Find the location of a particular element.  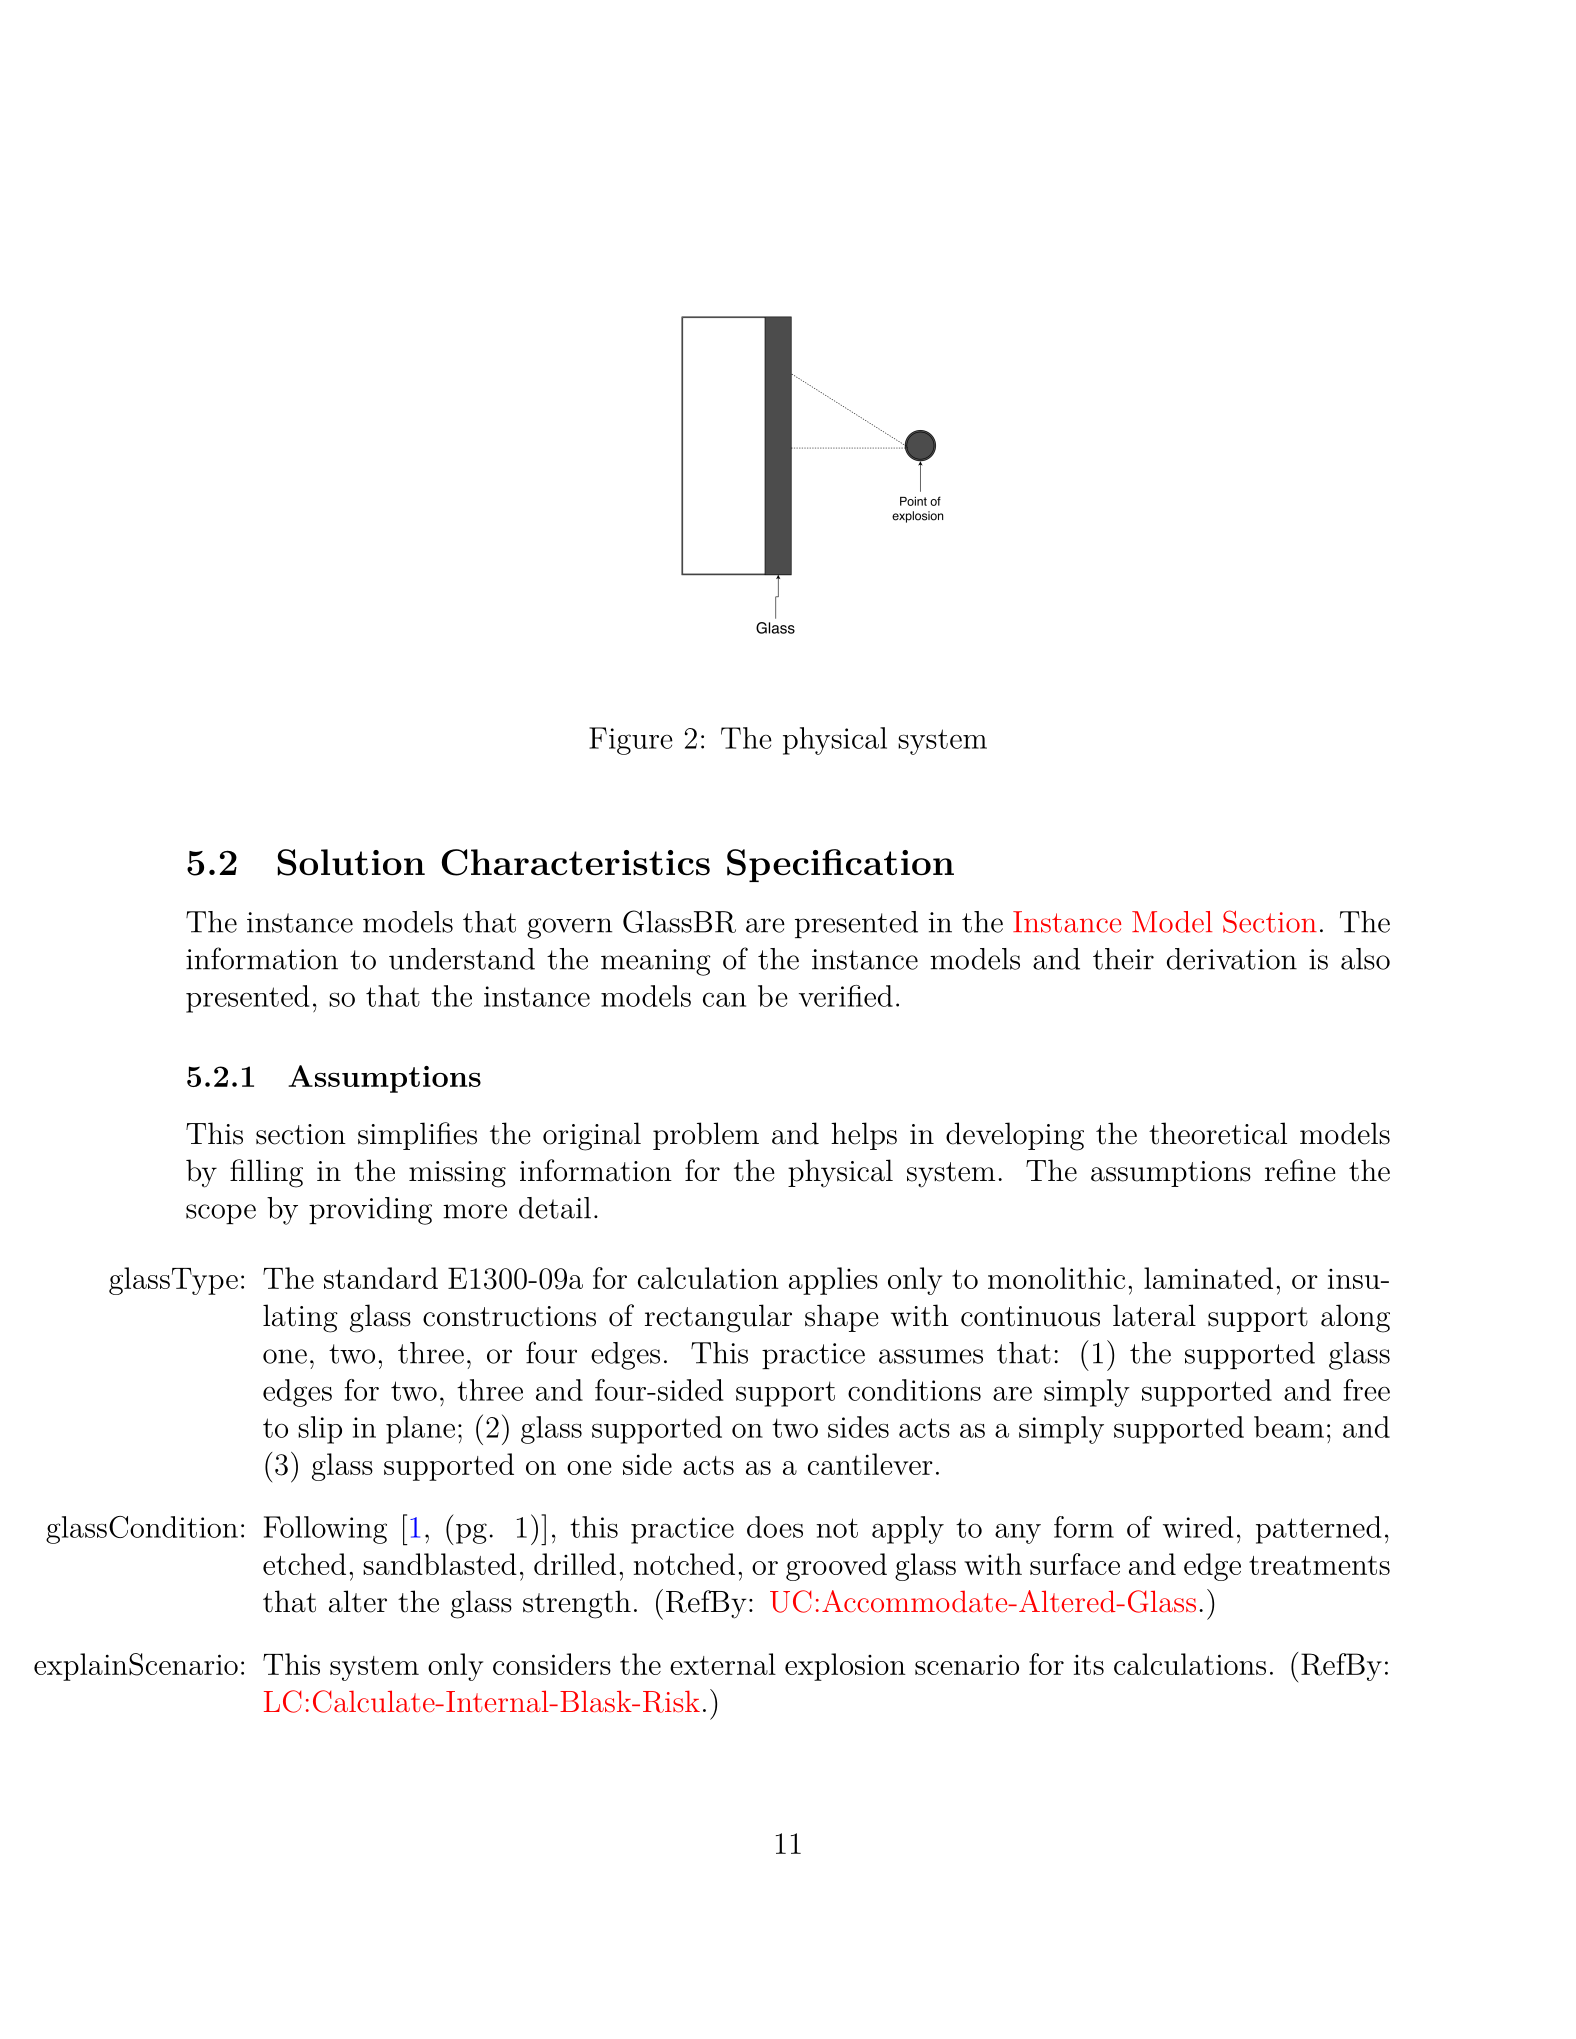

verified is located at coordinates (846, 996).
